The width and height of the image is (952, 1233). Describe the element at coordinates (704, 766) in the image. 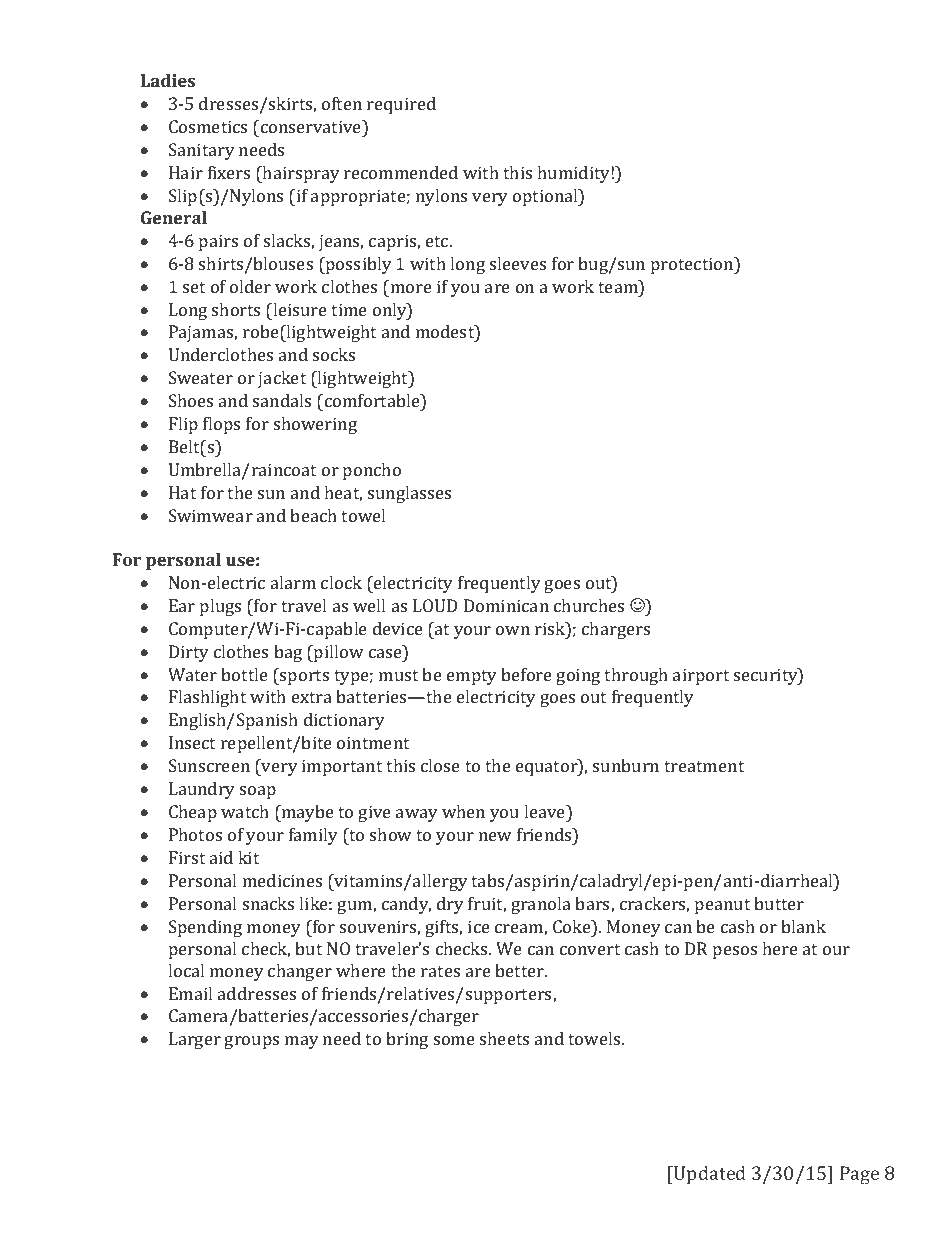

I see `treatment` at that location.
